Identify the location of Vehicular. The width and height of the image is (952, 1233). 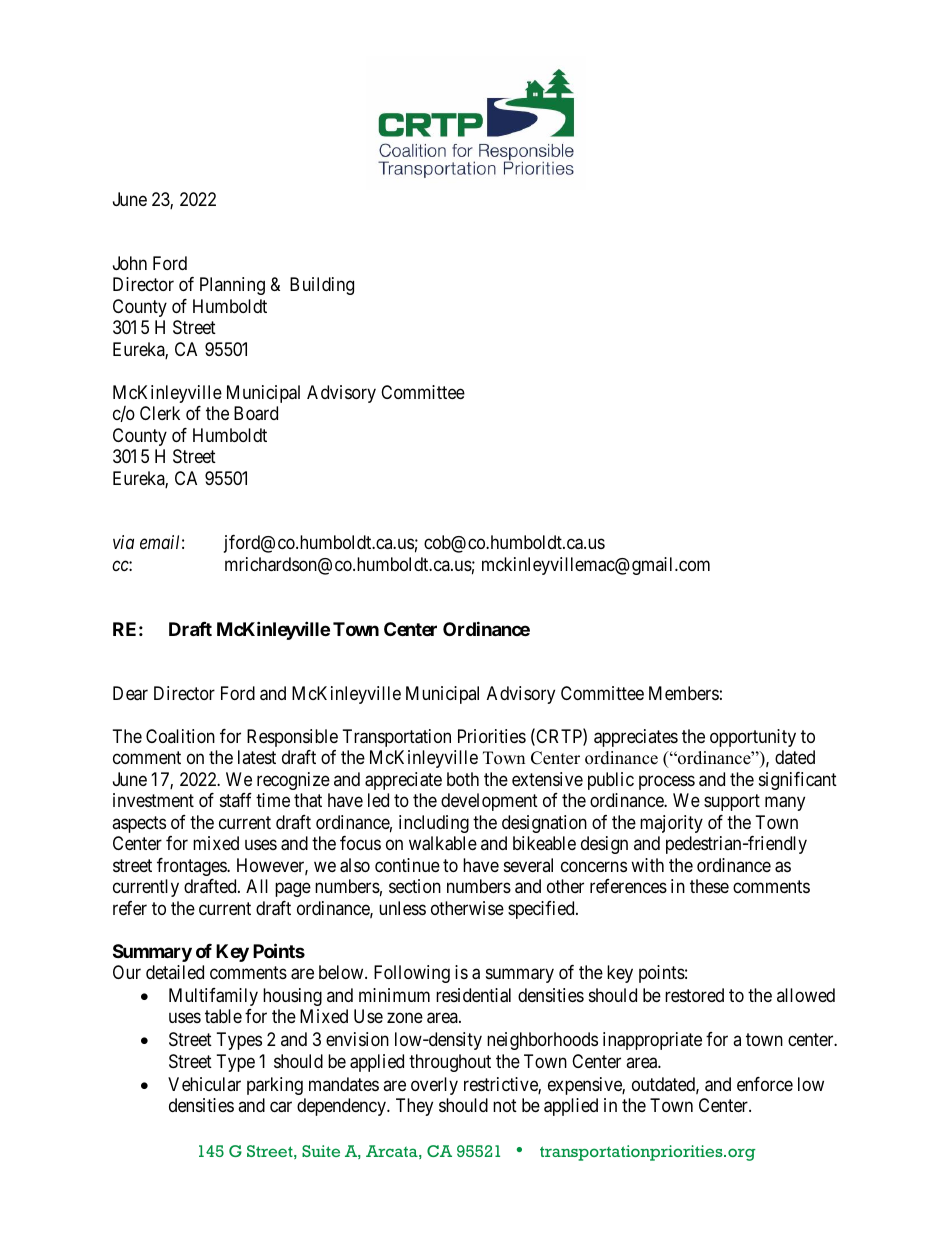
(204, 1084).
